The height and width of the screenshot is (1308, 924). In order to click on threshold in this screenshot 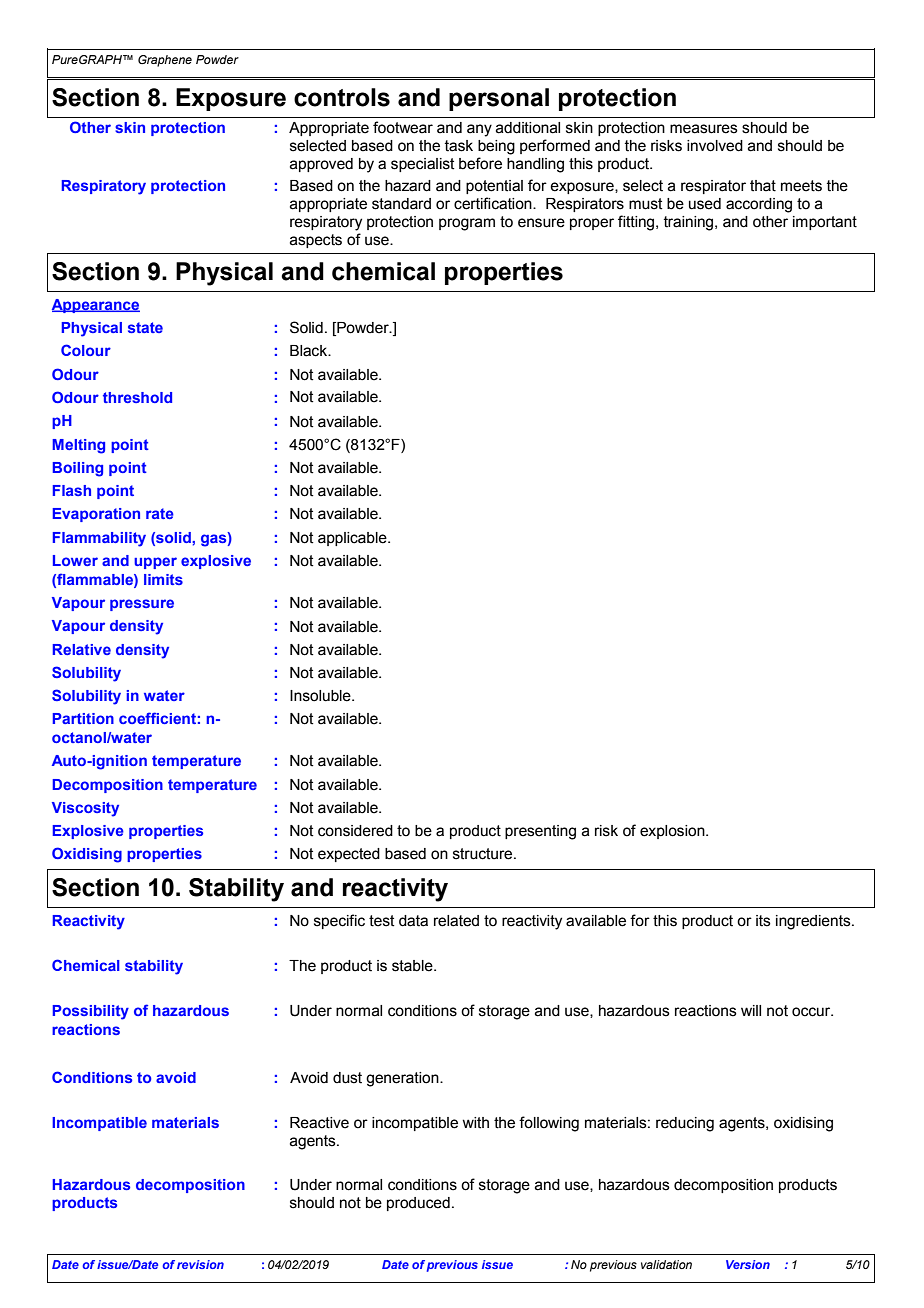, I will do `click(137, 397)`.
